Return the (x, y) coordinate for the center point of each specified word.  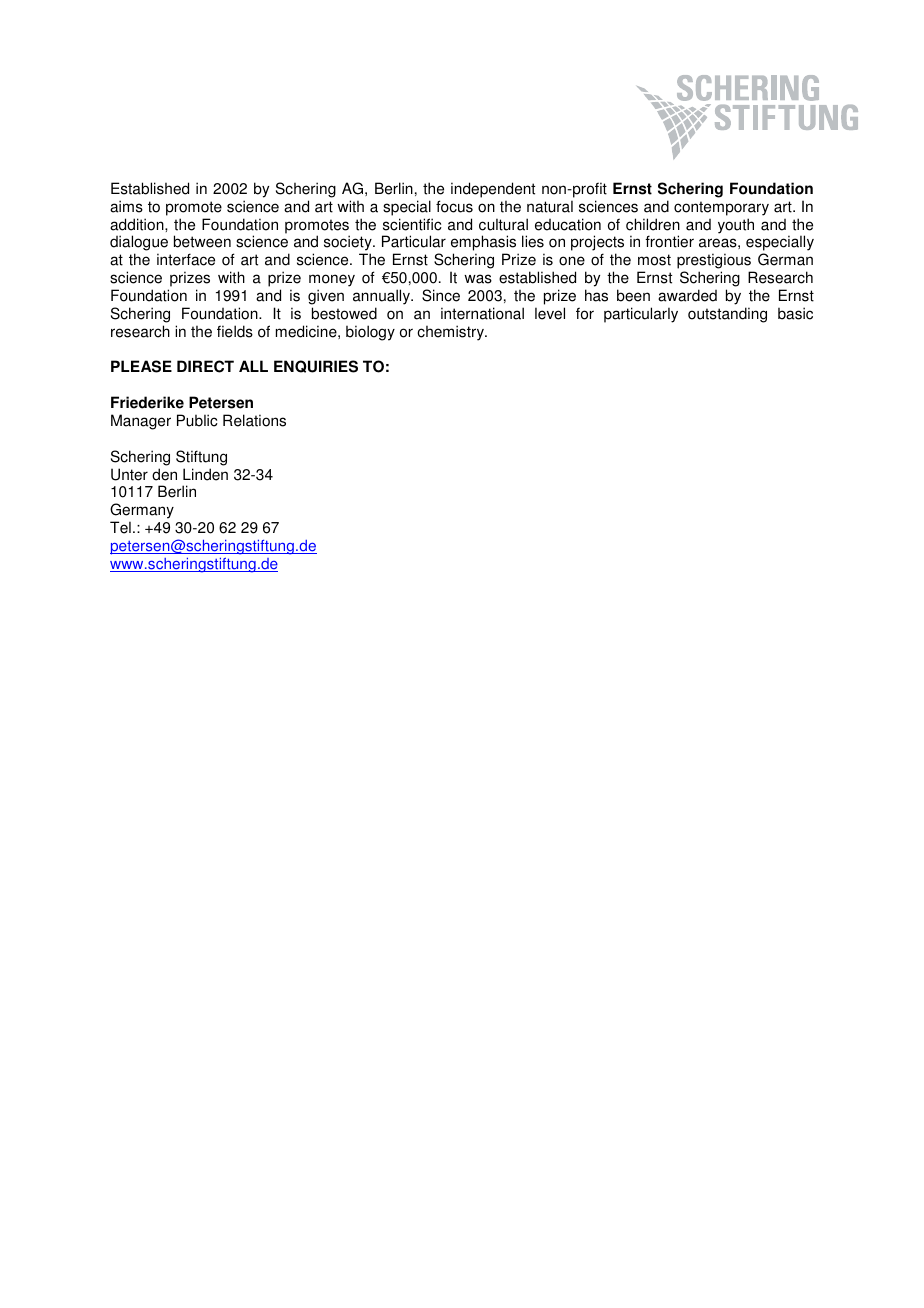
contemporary (721, 208)
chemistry (451, 333)
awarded (687, 295)
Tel (120, 527)
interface (186, 259)
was (478, 279)
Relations (254, 420)
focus (454, 206)
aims (126, 206)
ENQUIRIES (316, 366)
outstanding (727, 315)
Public (197, 420)
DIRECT (205, 366)
